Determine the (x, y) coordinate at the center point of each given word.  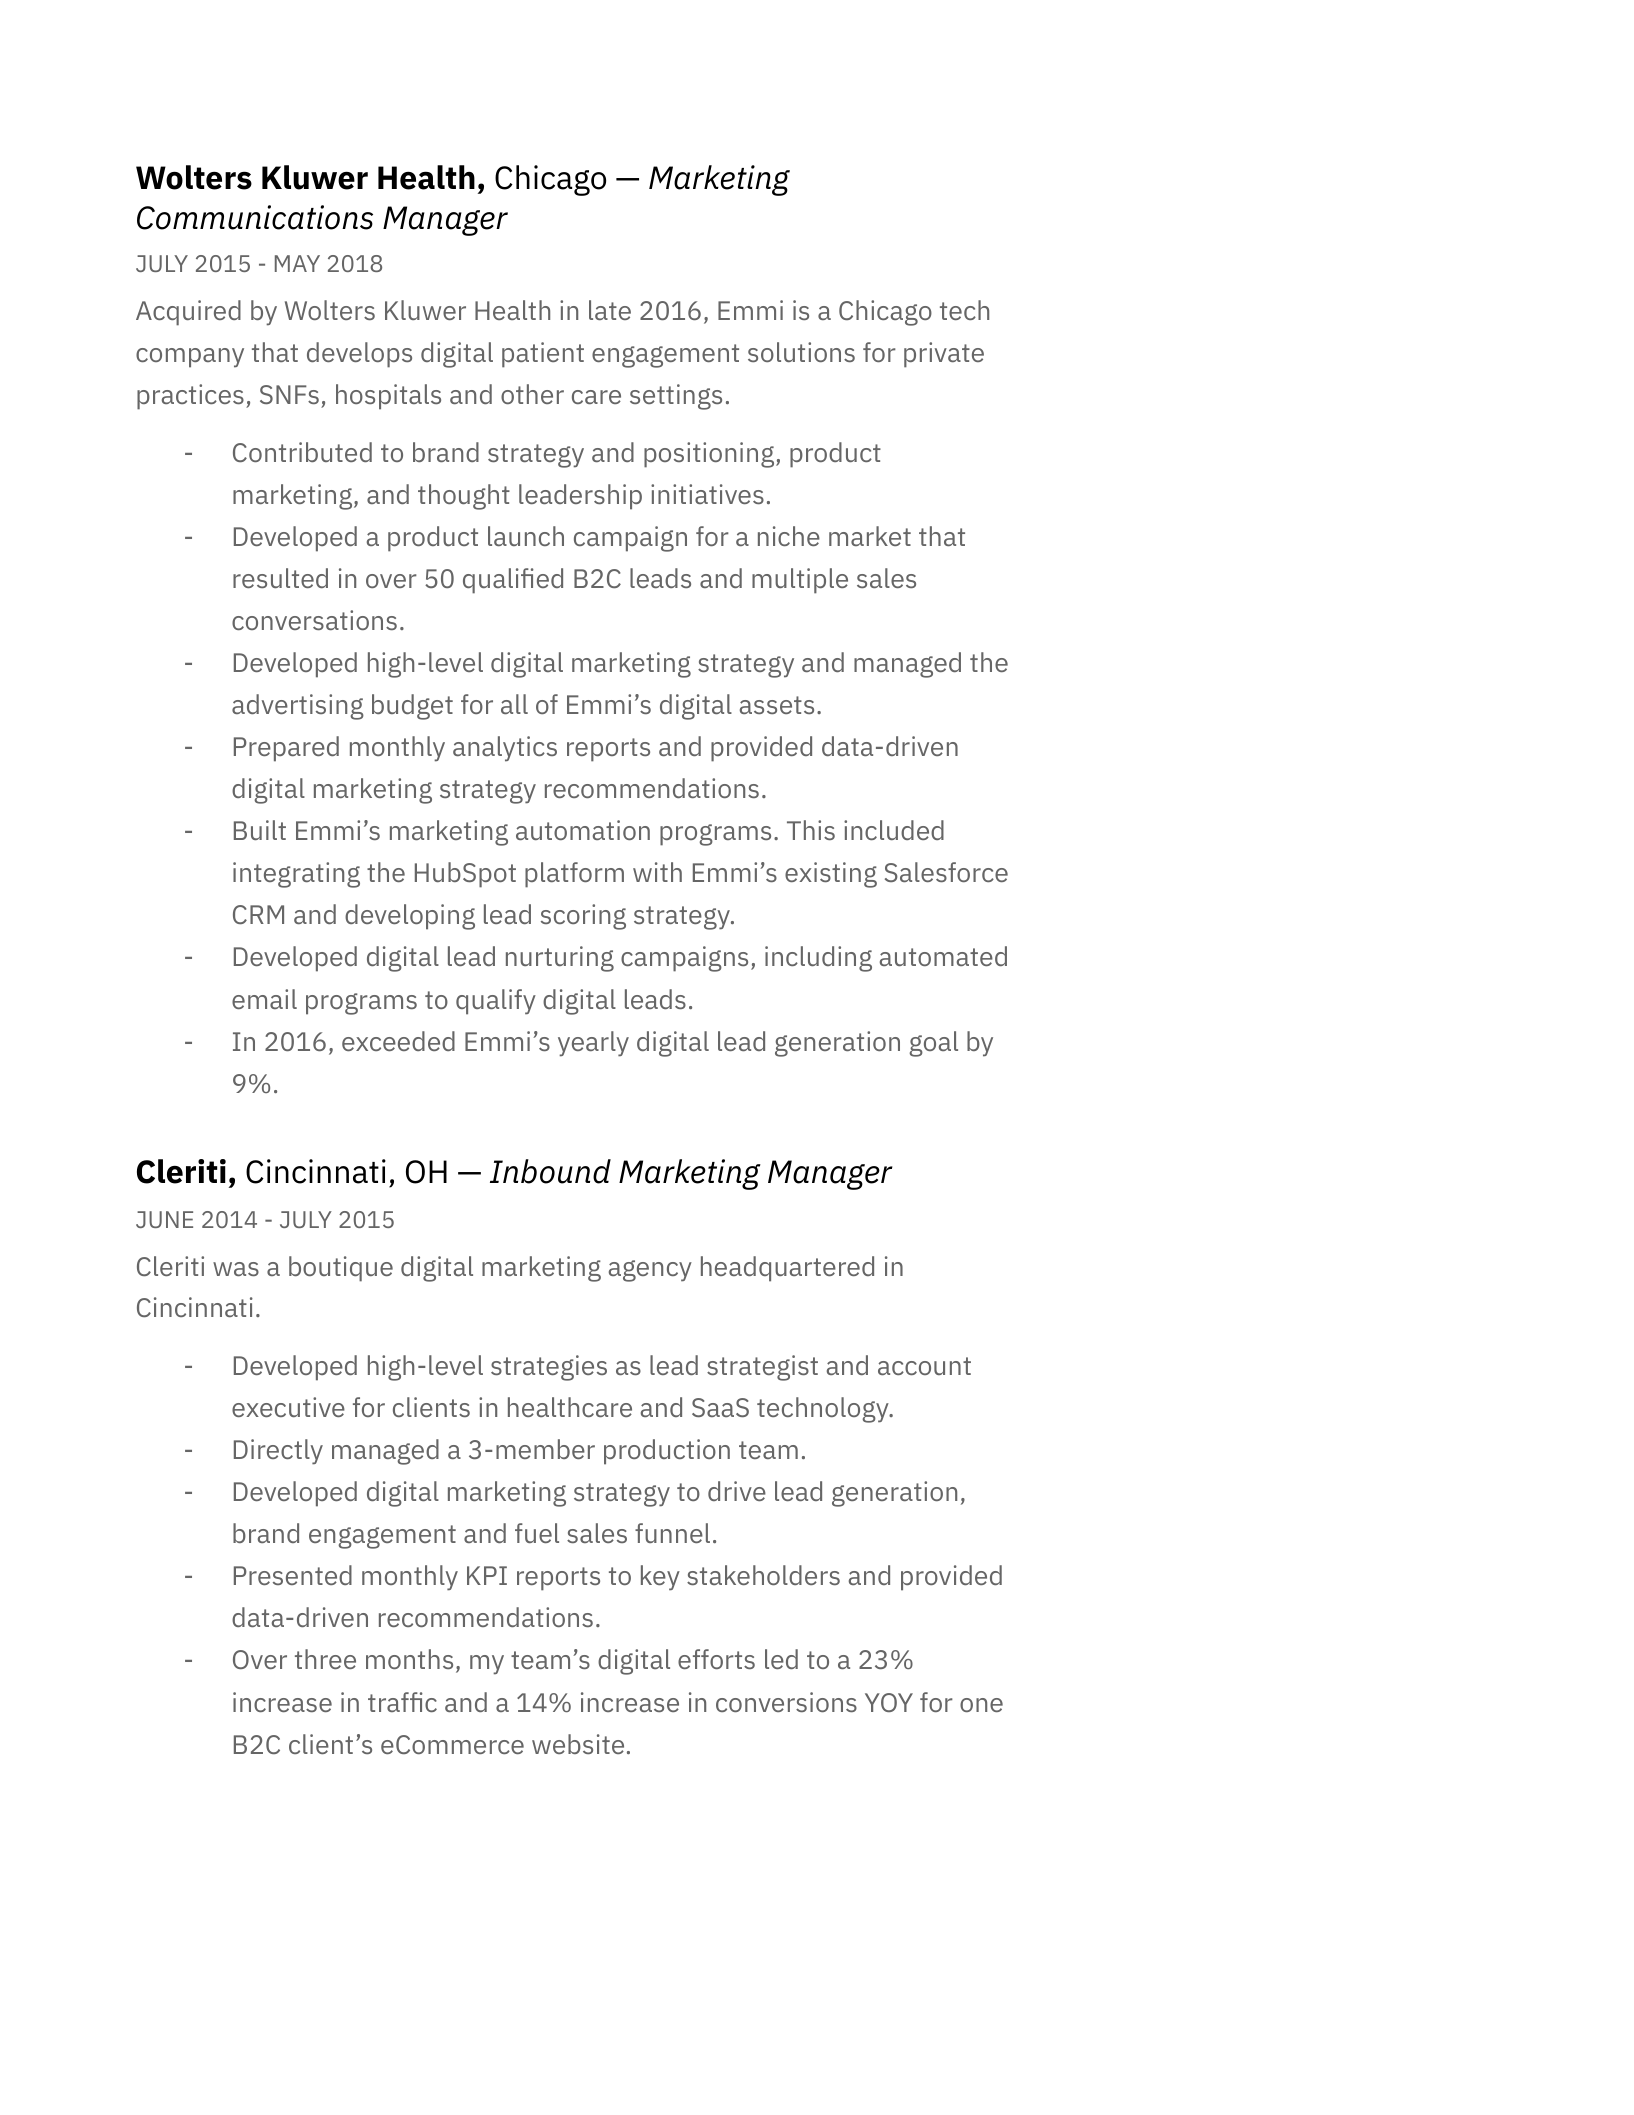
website (578, 1744)
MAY (297, 263)
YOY (889, 1702)
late (610, 310)
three (325, 1659)
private (944, 355)
